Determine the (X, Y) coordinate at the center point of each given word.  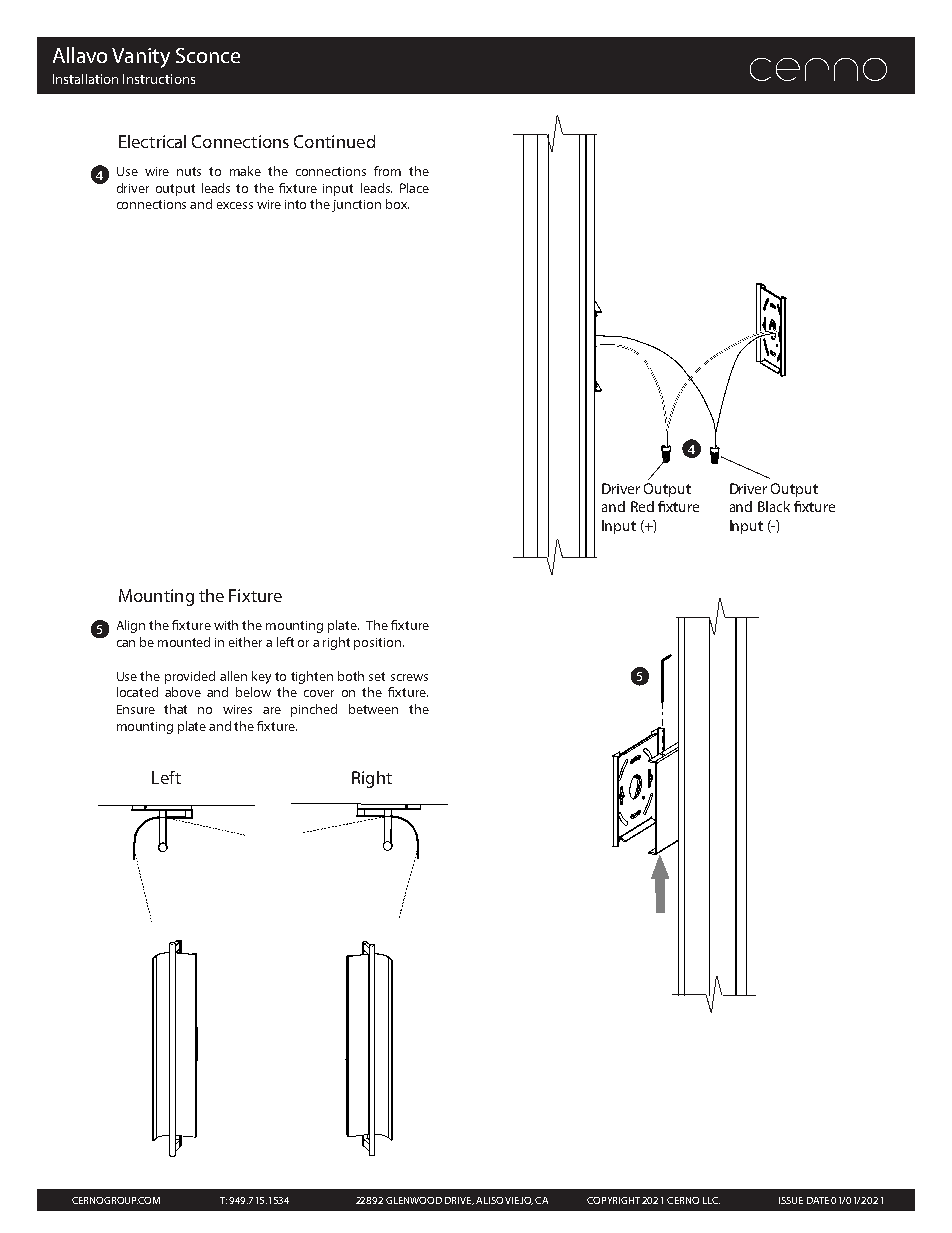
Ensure (136, 709)
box (397, 204)
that (175, 709)
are (272, 710)
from (387, 171)
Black (774, 506)
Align (131, 626)
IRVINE (461, 1201)
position (379, 644)
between (373, 709)
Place (414, 188)
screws (409, 677)
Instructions (159, 79)
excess (235, 205)
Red (642, 506)
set (377, 676)
